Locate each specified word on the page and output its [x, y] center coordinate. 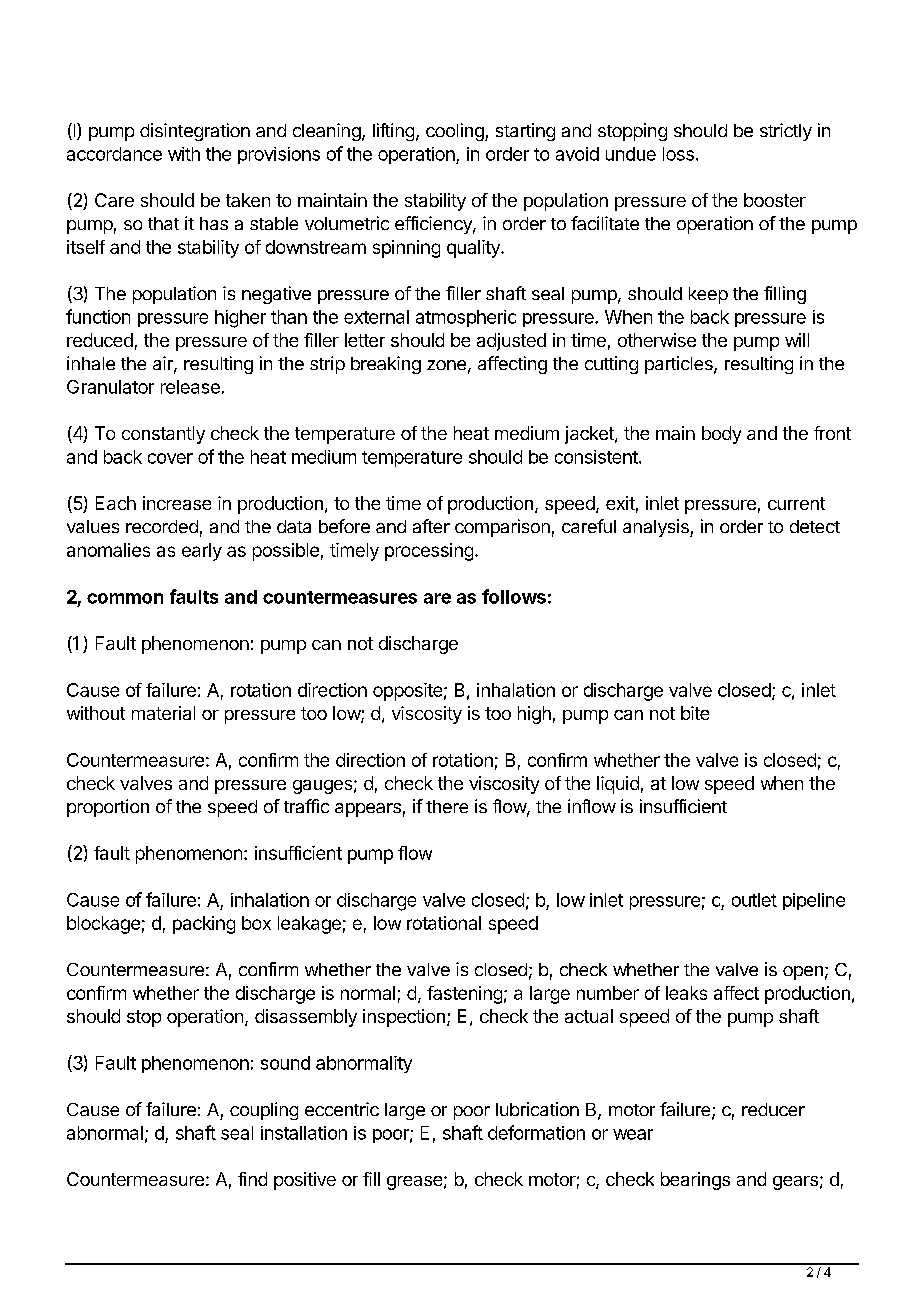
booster [775, 200]
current [796, 503]
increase [177, 503]
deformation [536, 1132]
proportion [108, 808]
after [431, 526]
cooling [456, 132]
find [252, 1179]
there [447, 806]
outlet [754, 900]
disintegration [195, 132]
